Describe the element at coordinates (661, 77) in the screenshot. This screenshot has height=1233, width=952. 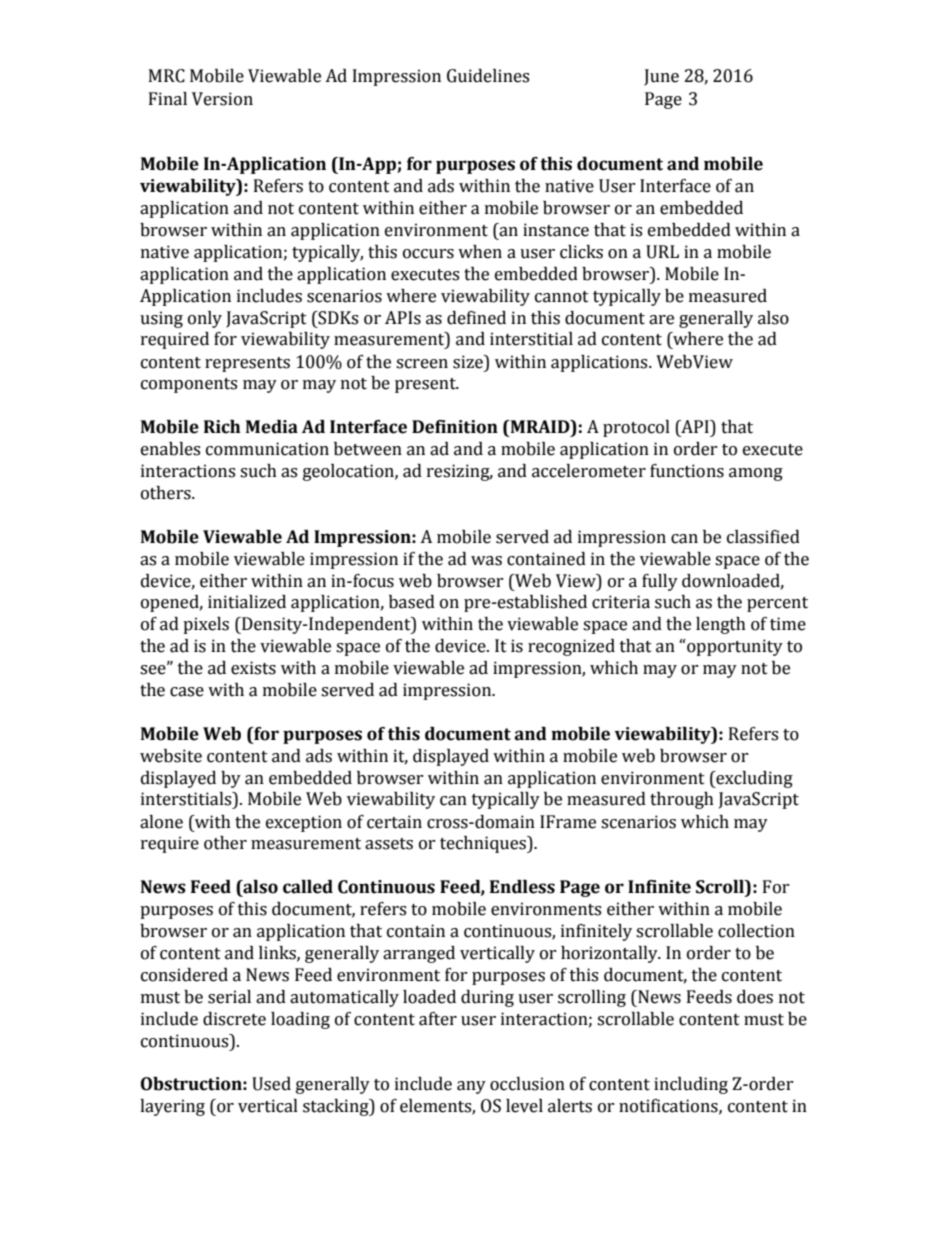
I see `June` at that location.
